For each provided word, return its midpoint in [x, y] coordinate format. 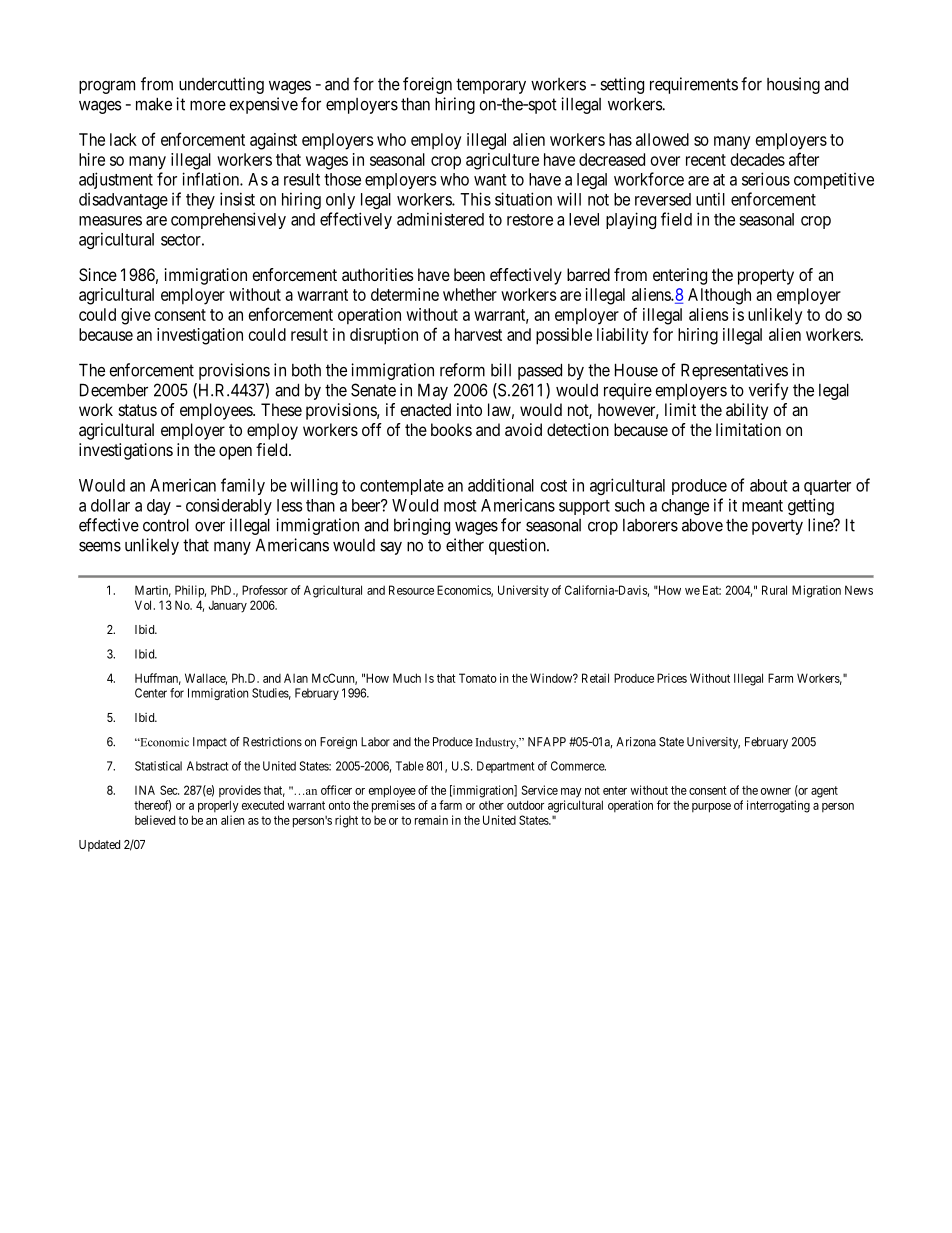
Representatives [734, 371]
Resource [411, 590]
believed [155, 820]
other [491, 805]
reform [462, 370]
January [228, 607]
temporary [491, 86]
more [208, 105]
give [136, 316]
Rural [774, 590]
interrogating [778, 806]
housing [793, 85]
